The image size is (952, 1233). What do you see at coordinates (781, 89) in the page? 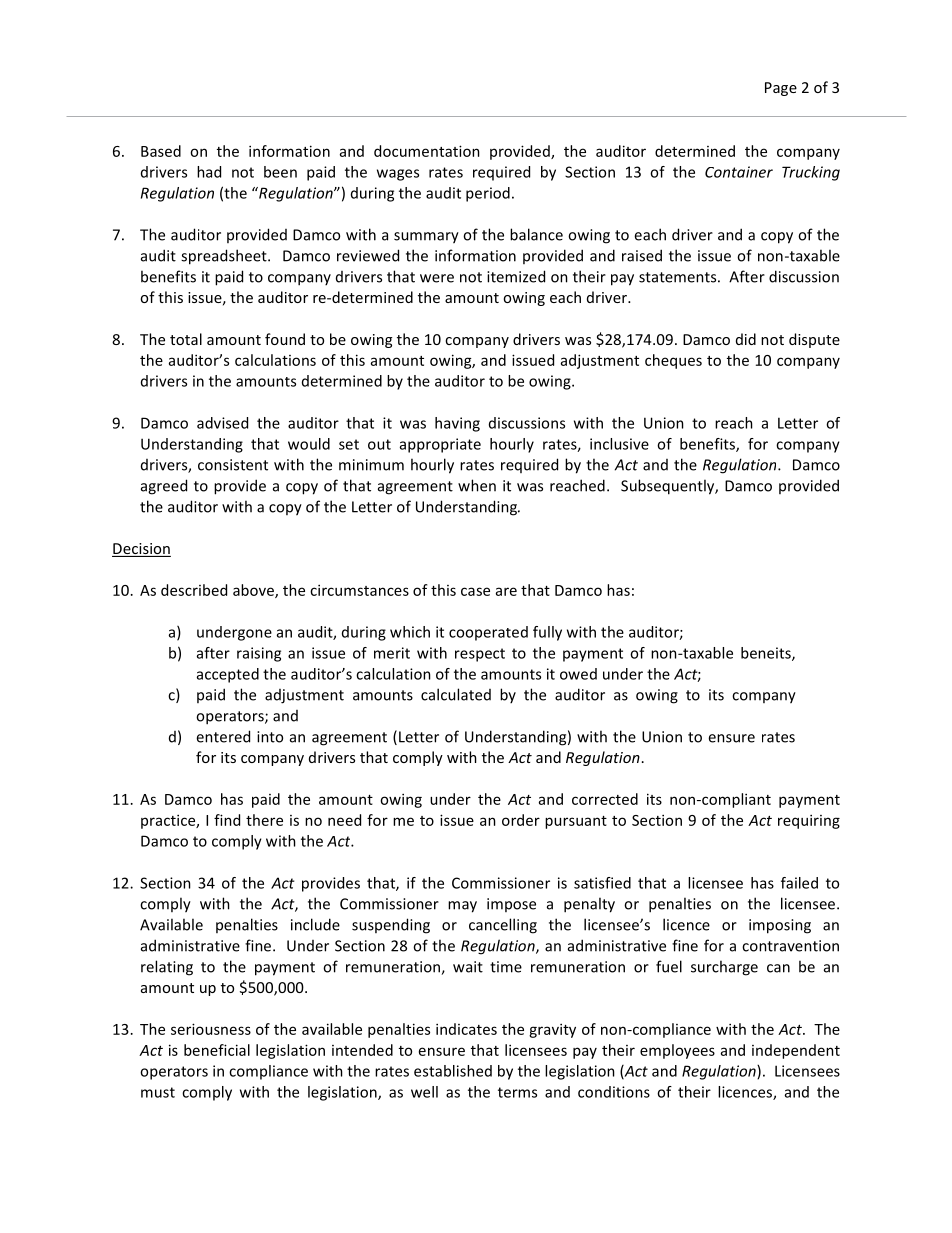
I see `Page` at bounding box center [781, 89].
